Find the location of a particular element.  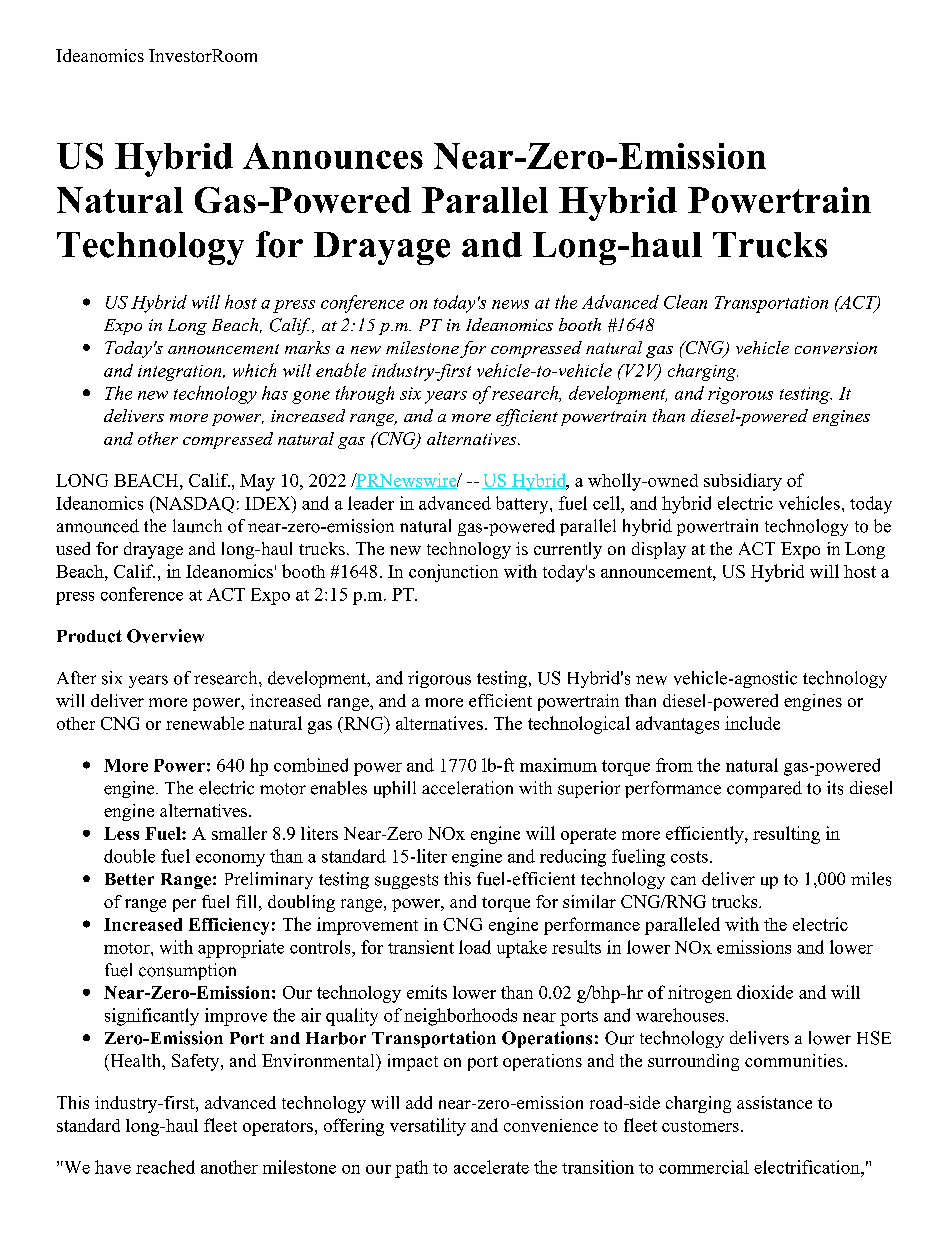

resulting is located at coordinates (786, 835).
